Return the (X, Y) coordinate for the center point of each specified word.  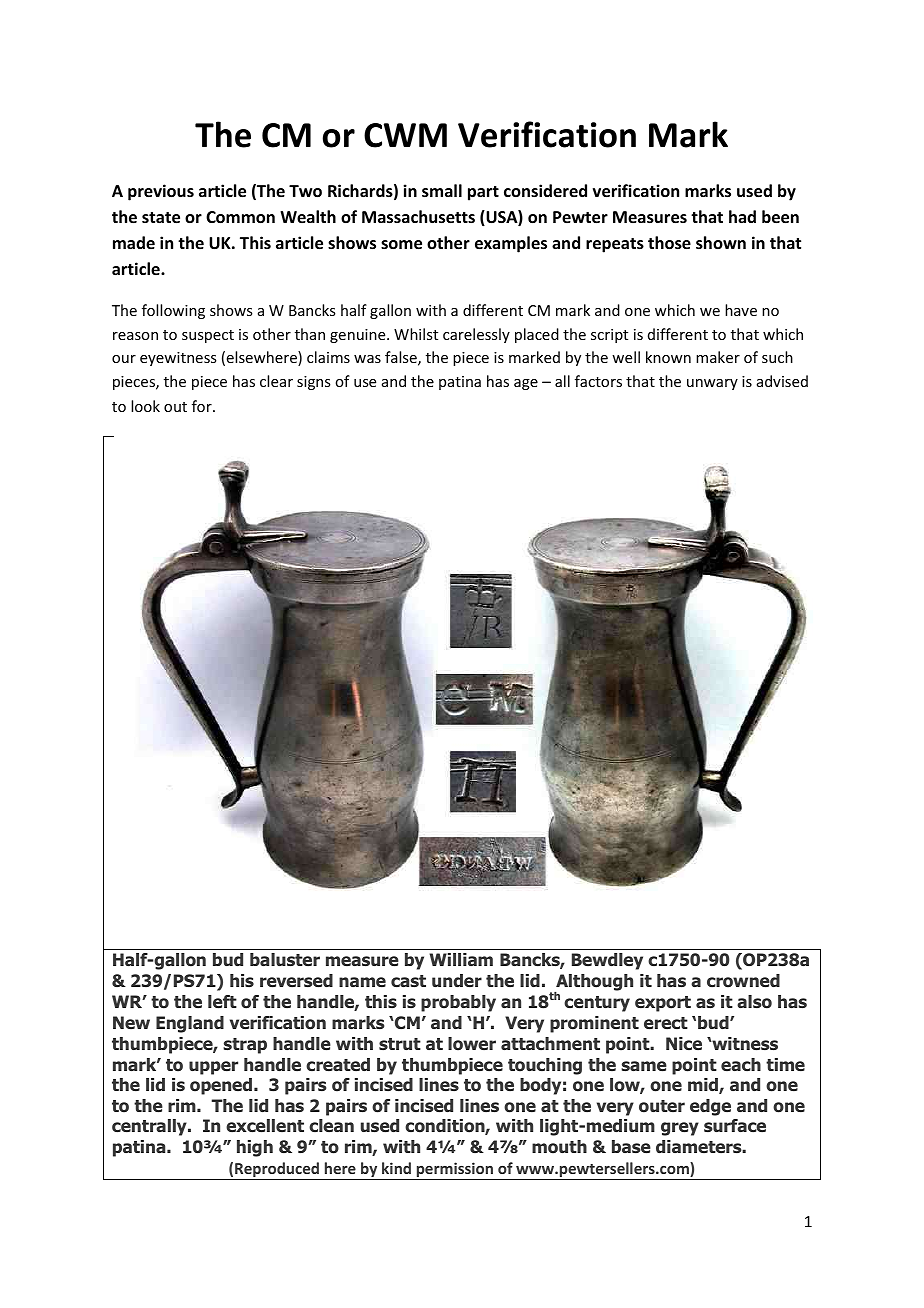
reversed (296, 980)
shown (721, 243)
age (526, 384)
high (255, 1148)
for (203, 406)
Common (240, 217)
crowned (743, 981)
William (461, 959)
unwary (712, 384)
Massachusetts (418, 217)
